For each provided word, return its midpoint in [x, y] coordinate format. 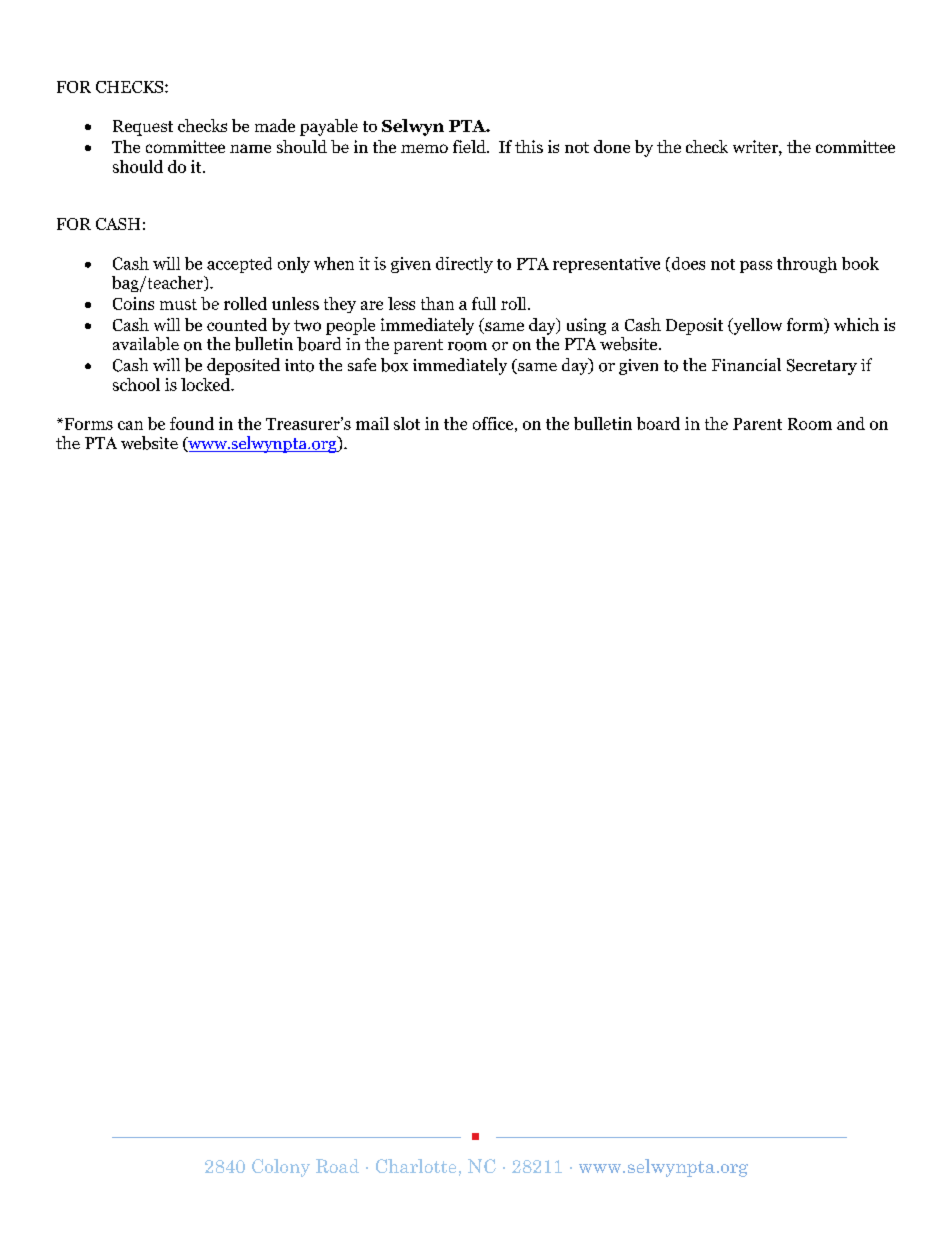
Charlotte [416, 1166]
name [250, 148]
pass [756, 267]
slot [407, 423]
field [470, 146]
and [851, 423]
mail [372, 423]
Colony [281, 1168]
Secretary [822, 367]
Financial [746, 364]
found [192, 423]
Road [337, 1166]
